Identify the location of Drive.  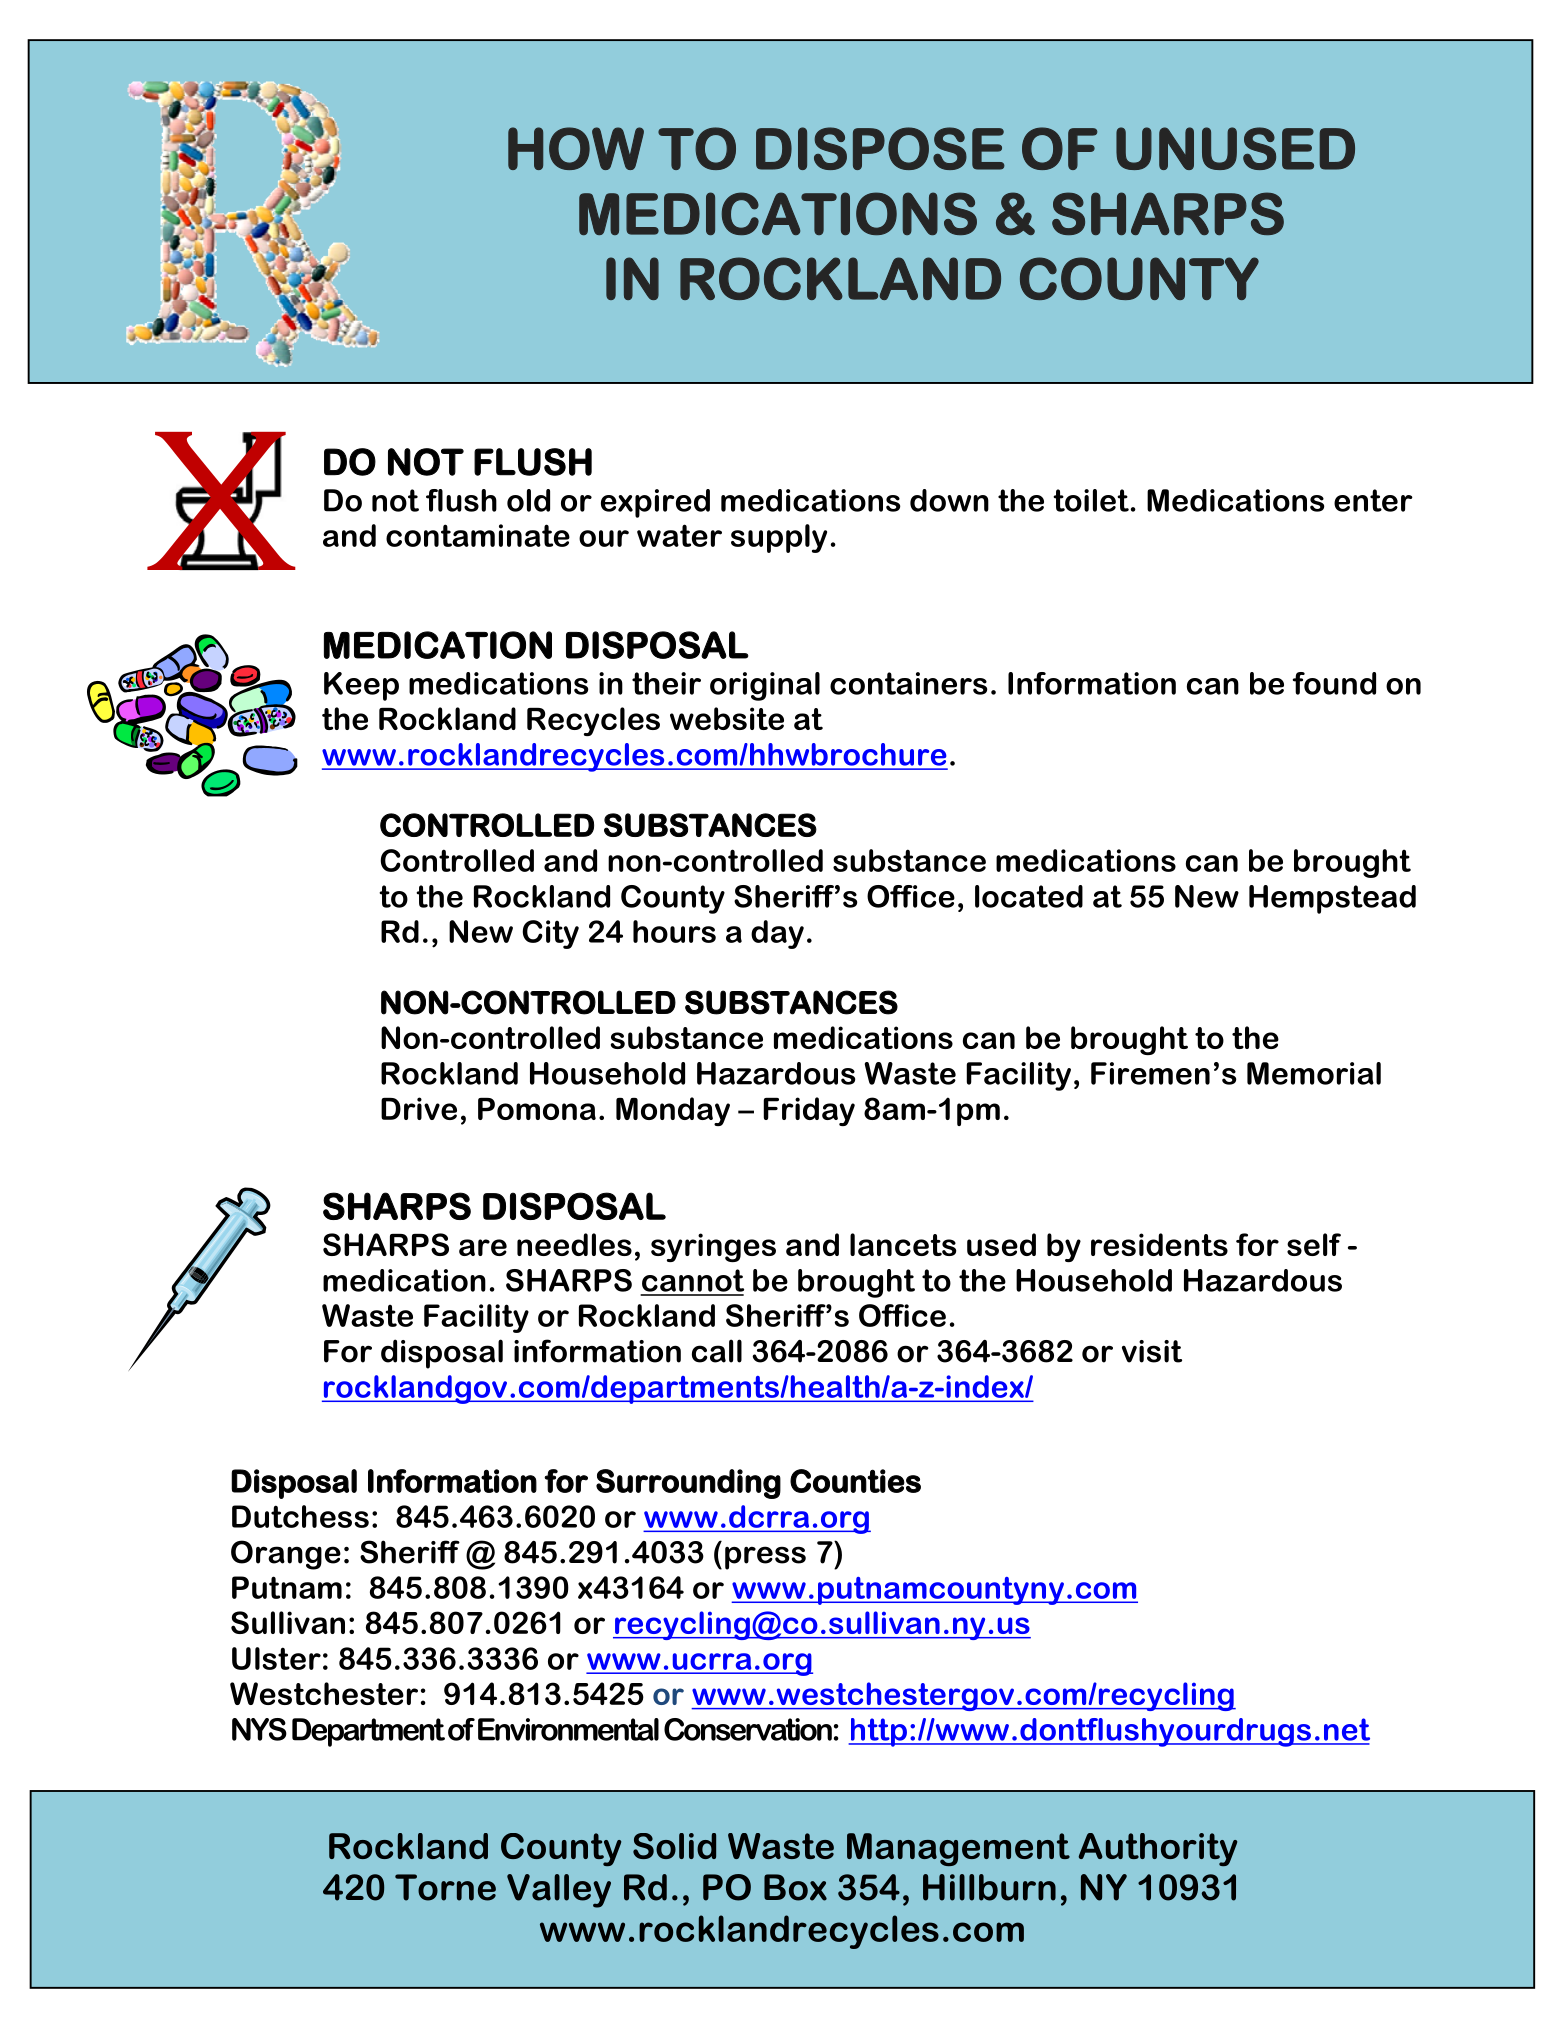
(419, 1108).
